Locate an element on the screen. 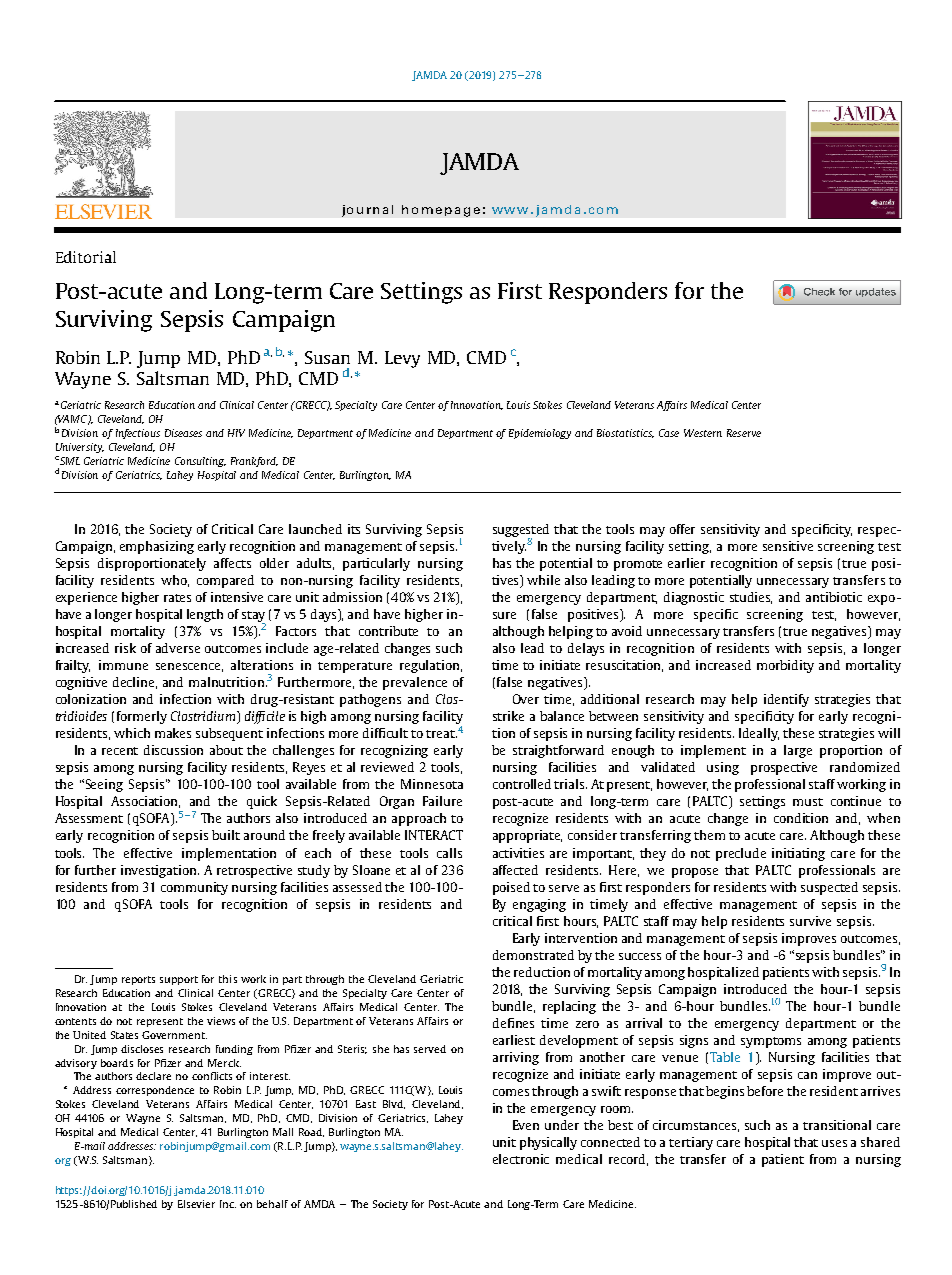  Elsevier is located at coordinates (196, 1204).
